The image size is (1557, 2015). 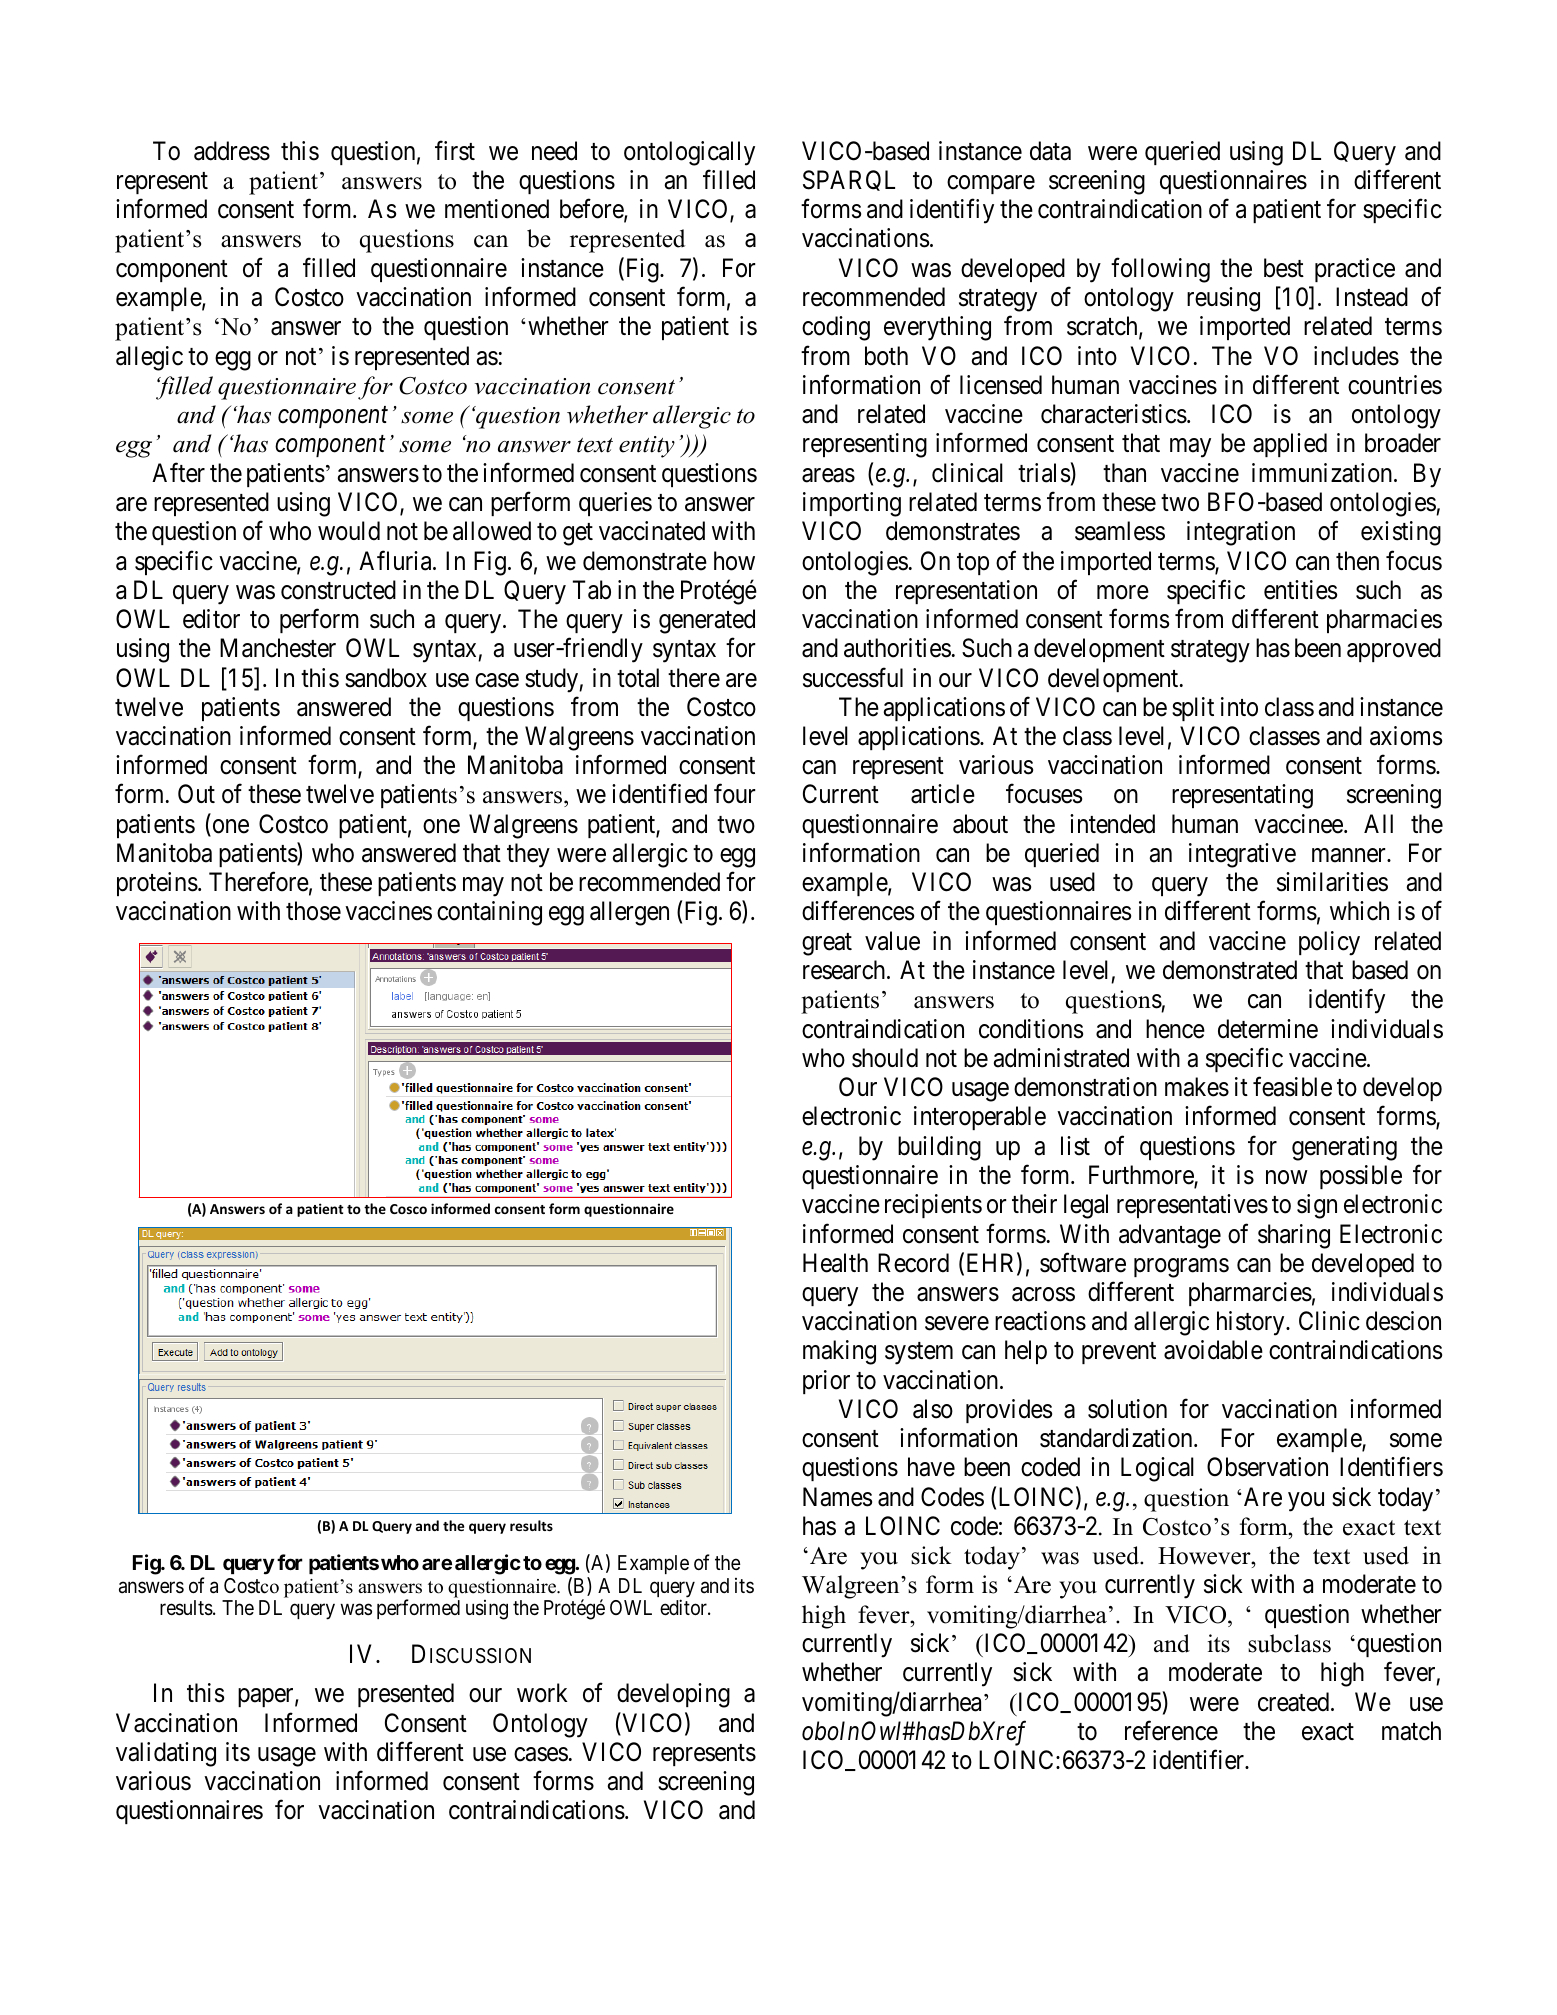 I want to click on importing, so click(x=852, y=504).
